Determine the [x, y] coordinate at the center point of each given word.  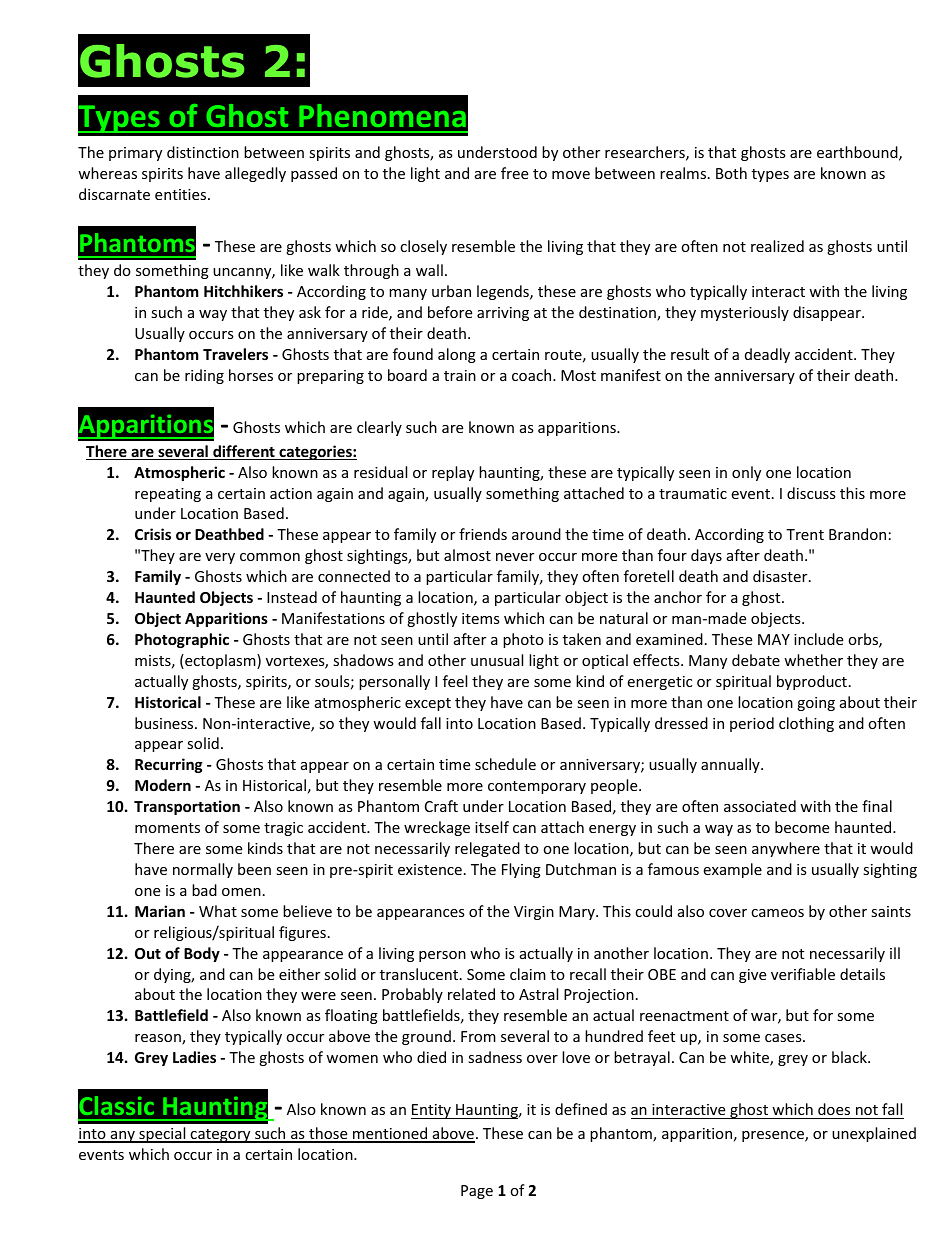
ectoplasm [220, 661]
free [514, 173]
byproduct [812, 682]
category [221, 1136]
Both [731, 173]
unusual [497, 660]
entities [182, 194]
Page [477, 1192]
